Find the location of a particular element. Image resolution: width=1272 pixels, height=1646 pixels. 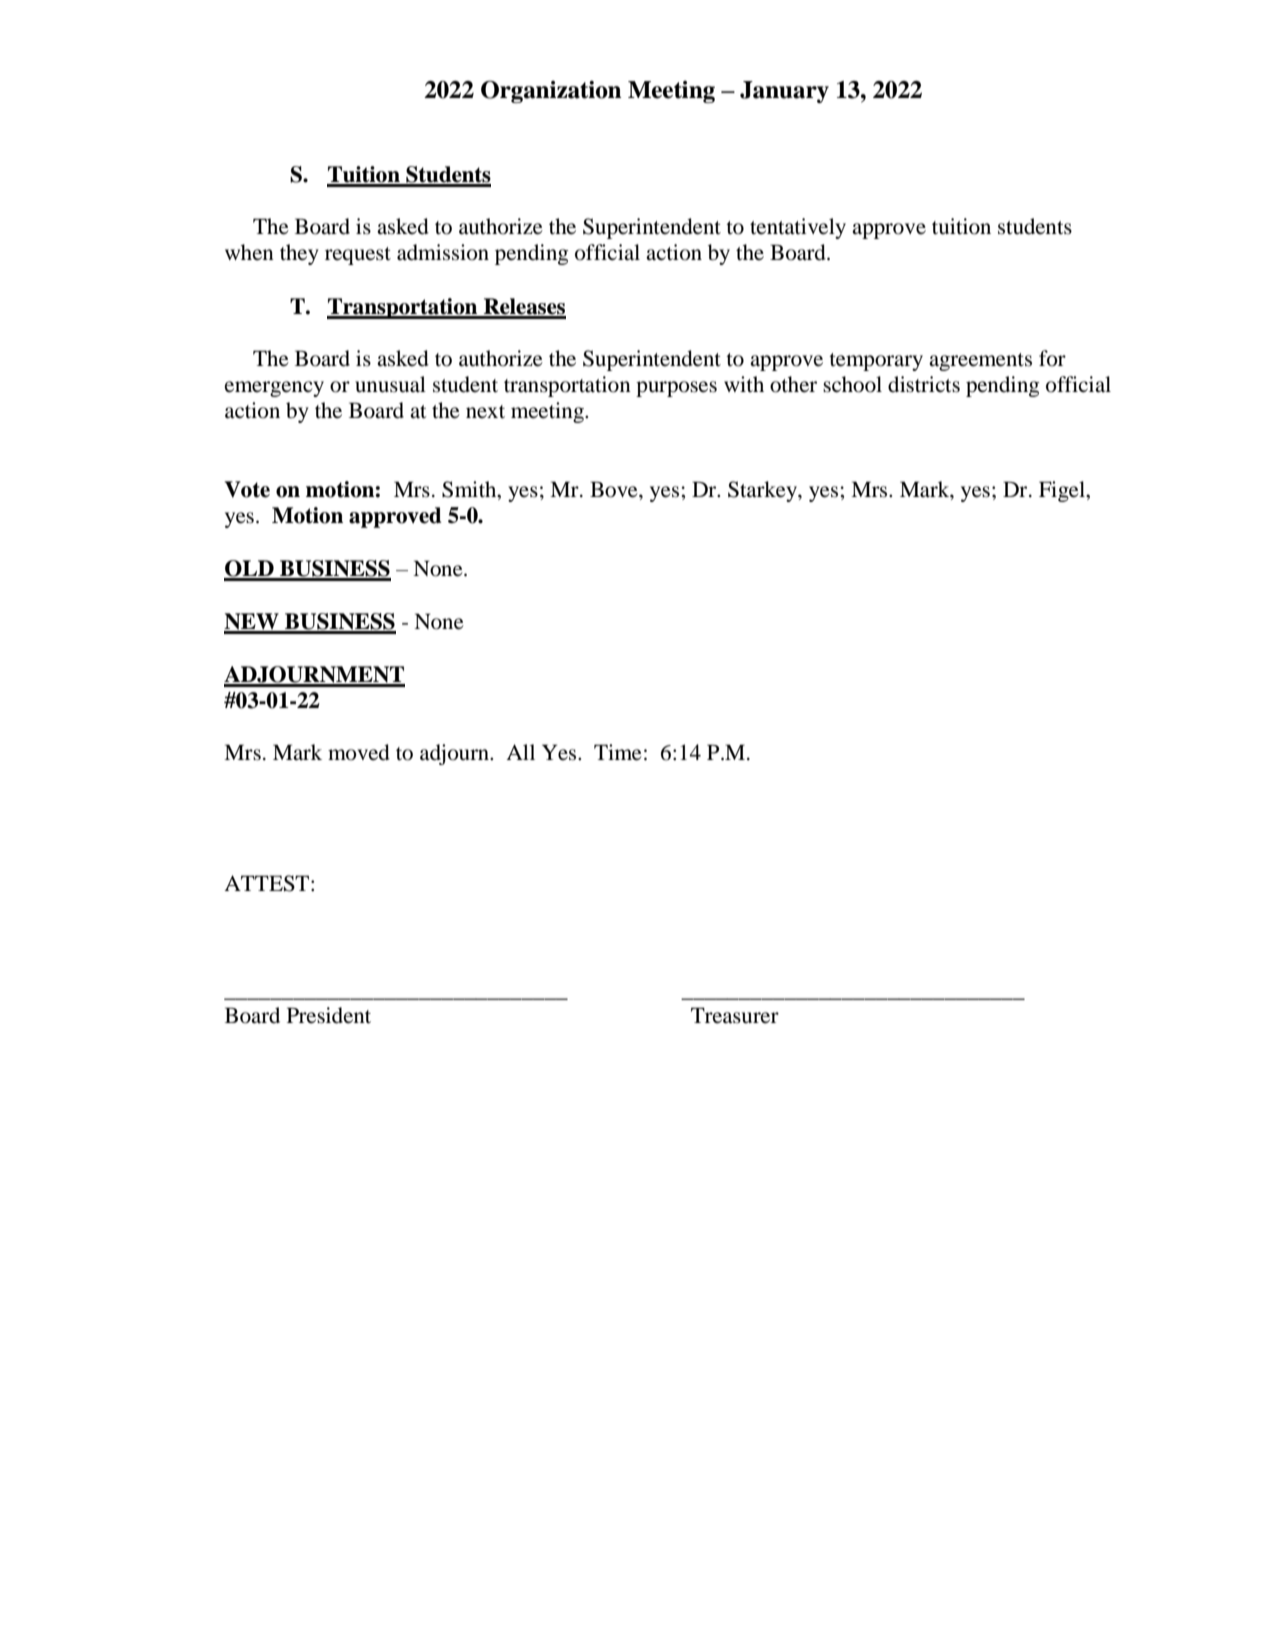

Time is located at coordinates (618, 752).
